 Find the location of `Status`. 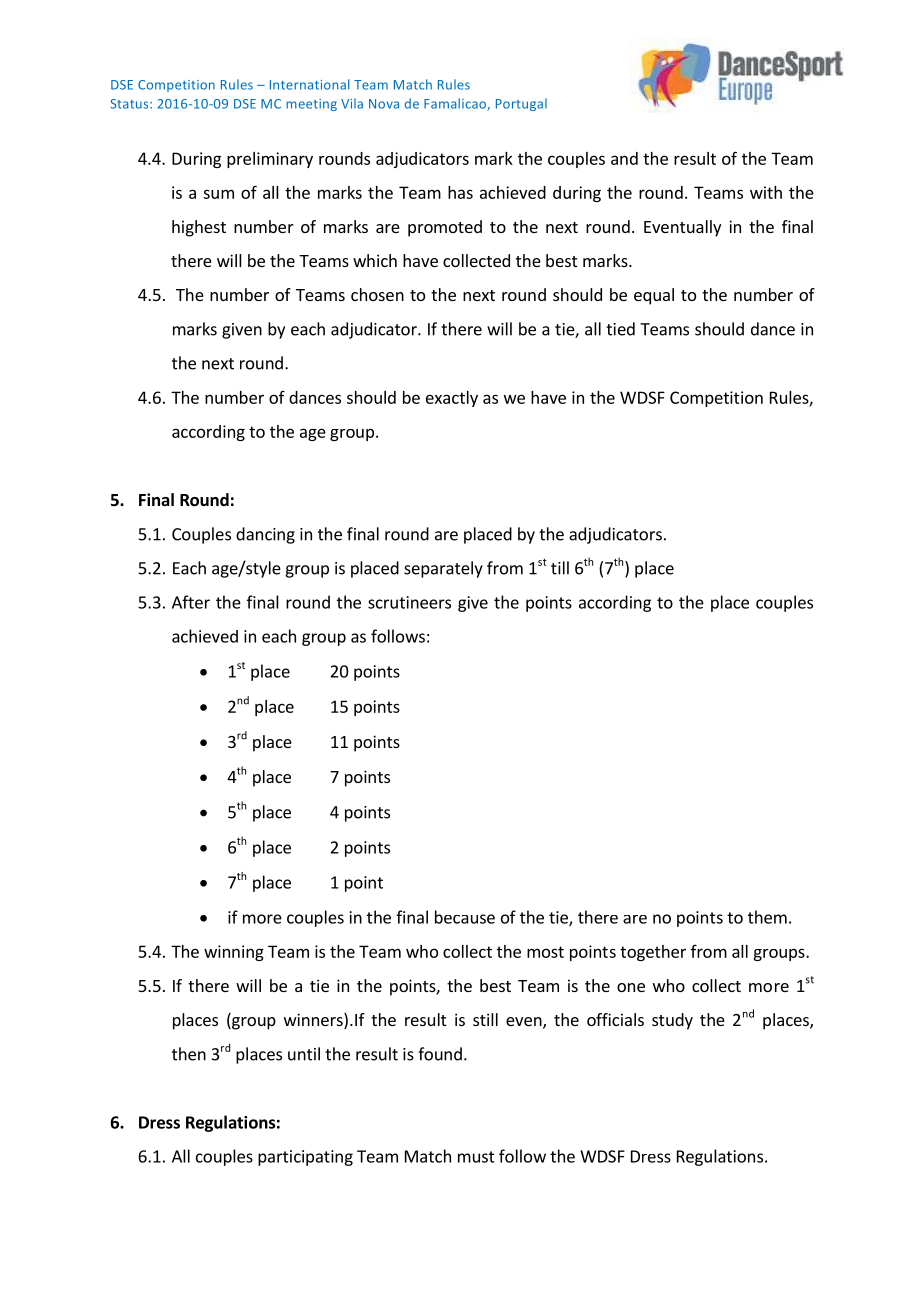

Status is located at coordinates (130, 104).
